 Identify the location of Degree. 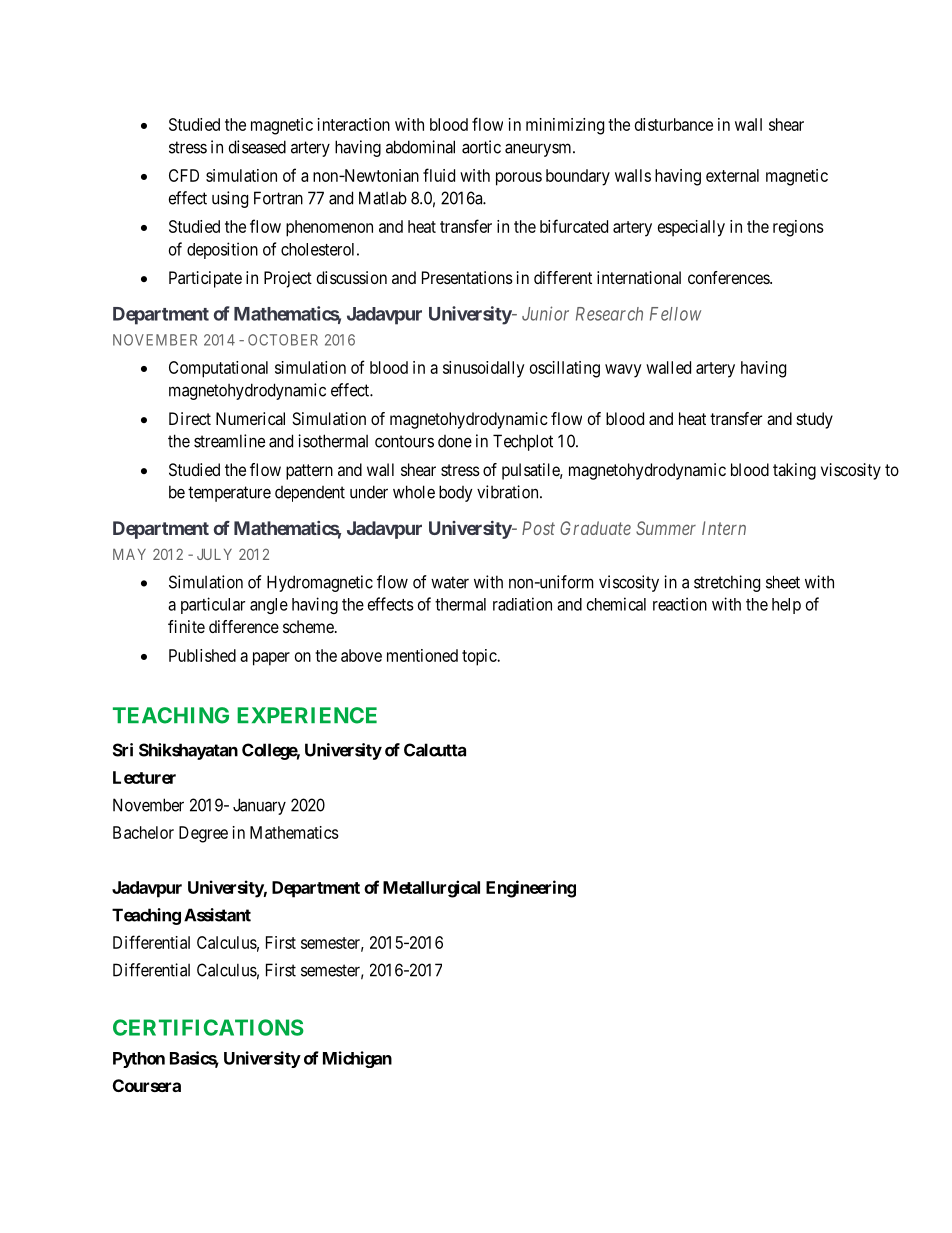
(203, 834).
